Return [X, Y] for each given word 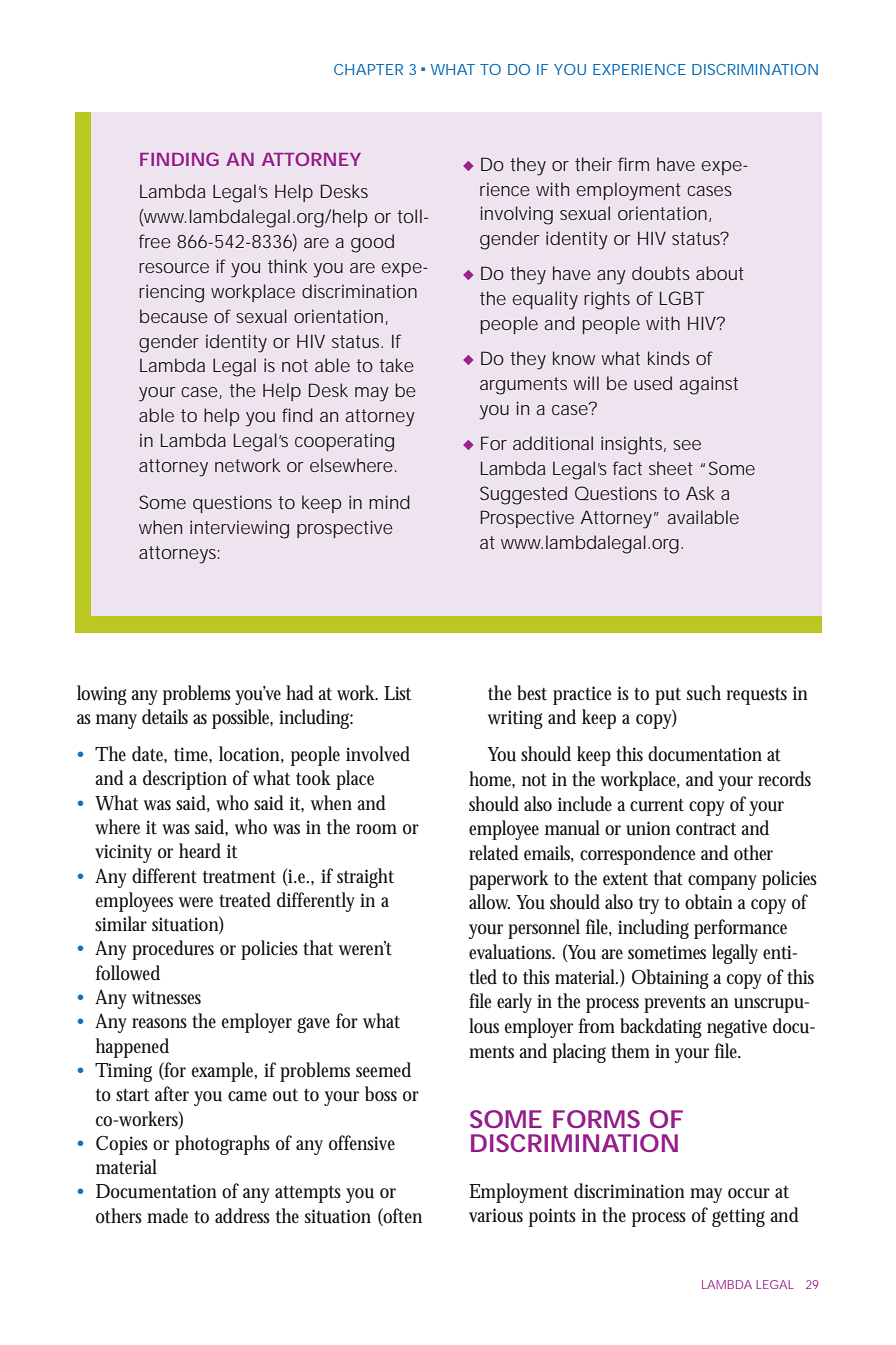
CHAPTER [368, 69]
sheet [671, 468]
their [593, 164]
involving [517, 215]
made [167, 1215]
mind [389, 502]
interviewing [239, 529]
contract [706, 829]
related [494, 853]
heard [200, 851]
